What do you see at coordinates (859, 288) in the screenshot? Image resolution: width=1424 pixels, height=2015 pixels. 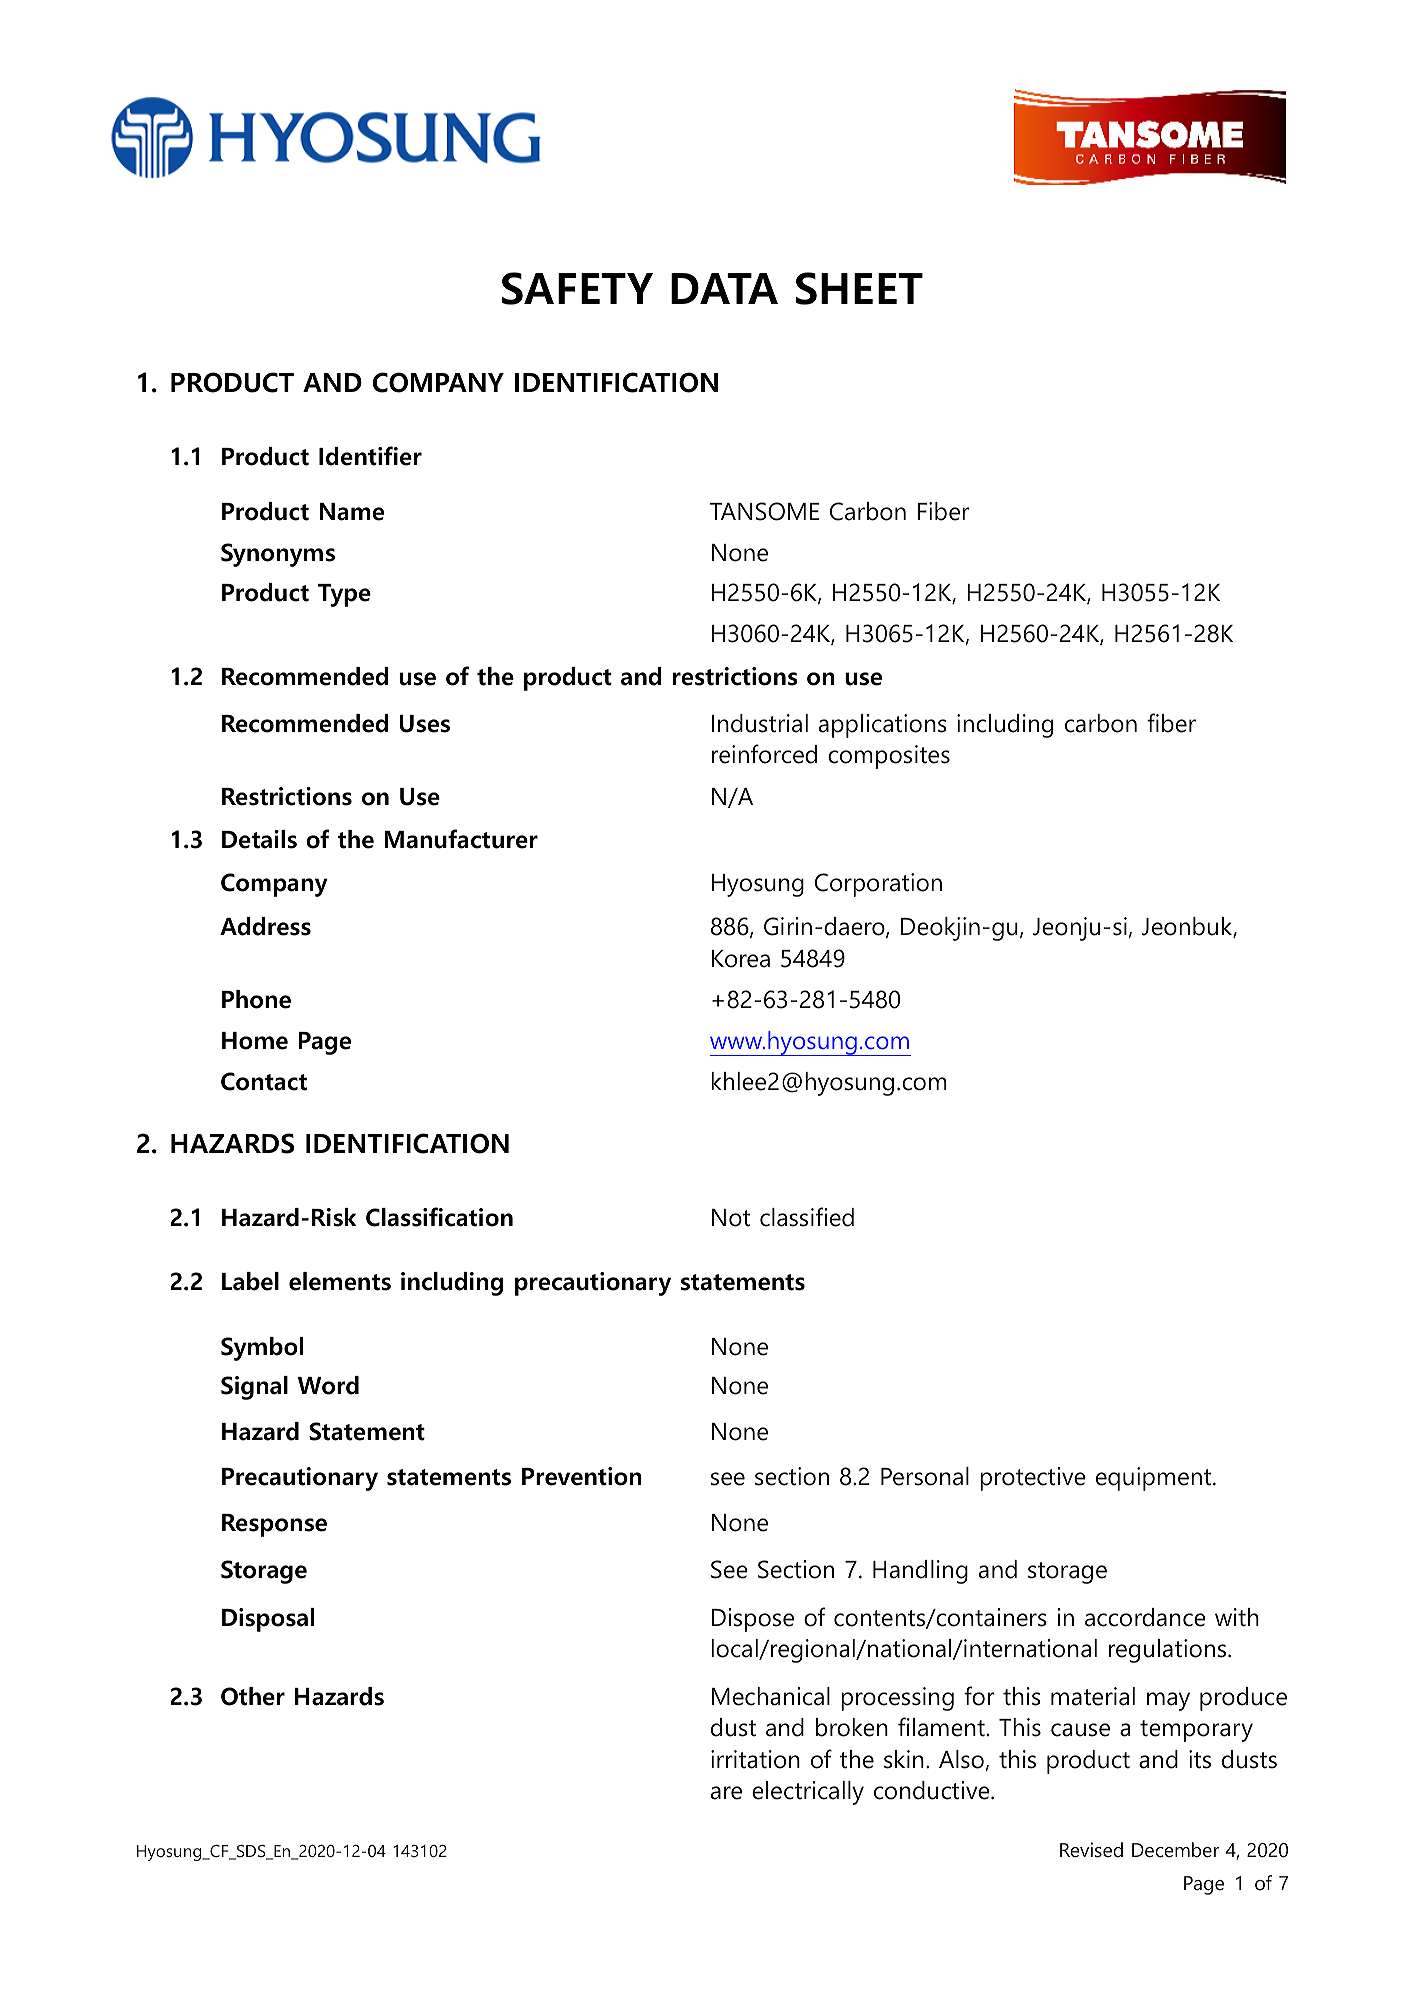 I see `SHEET` at bounding box center [859, 288].
